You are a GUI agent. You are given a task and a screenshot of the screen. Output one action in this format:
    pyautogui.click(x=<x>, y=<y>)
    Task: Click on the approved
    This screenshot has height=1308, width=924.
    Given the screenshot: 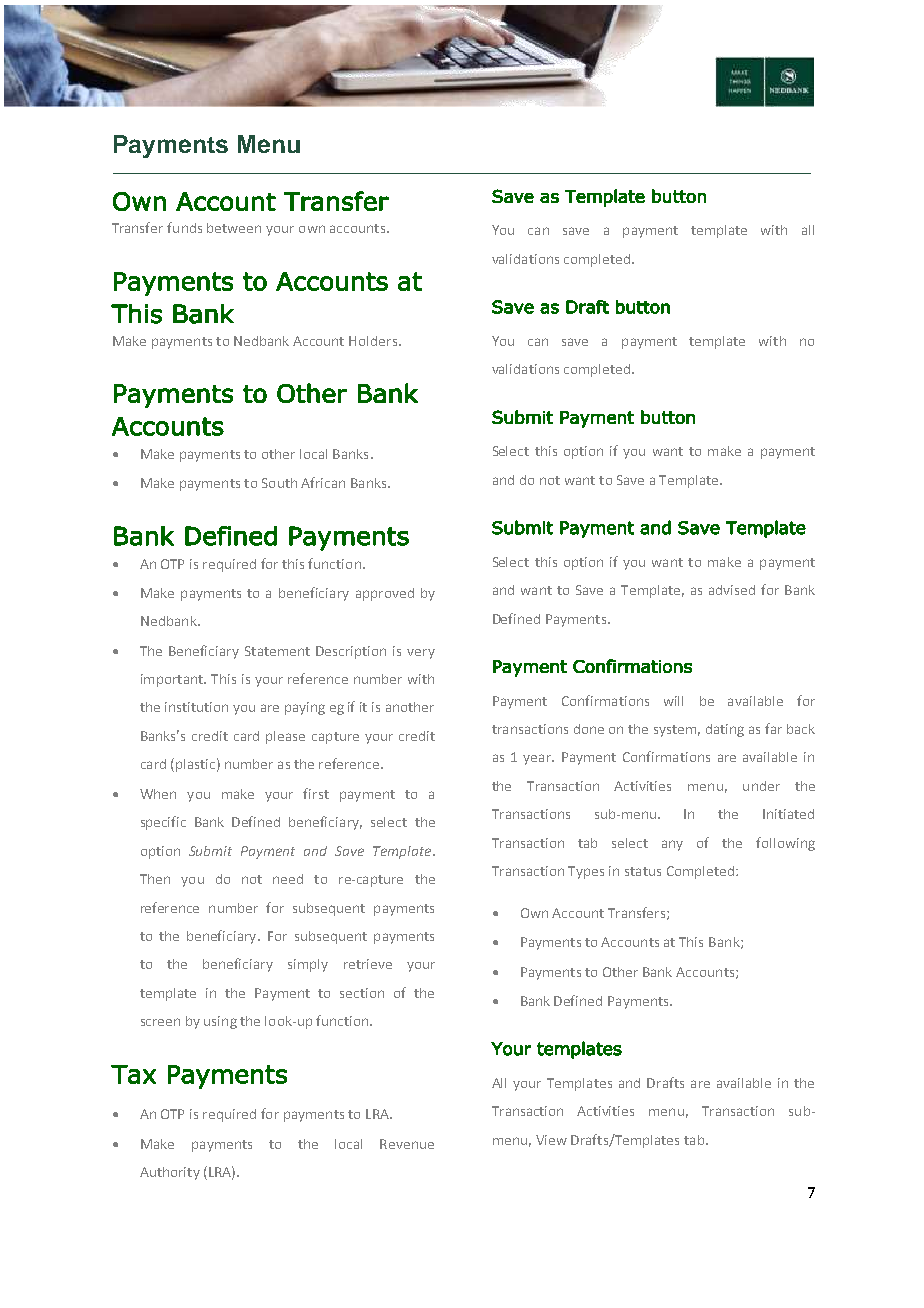 What is the action you would take?
    pyautogui.click(x=385, y=594)
